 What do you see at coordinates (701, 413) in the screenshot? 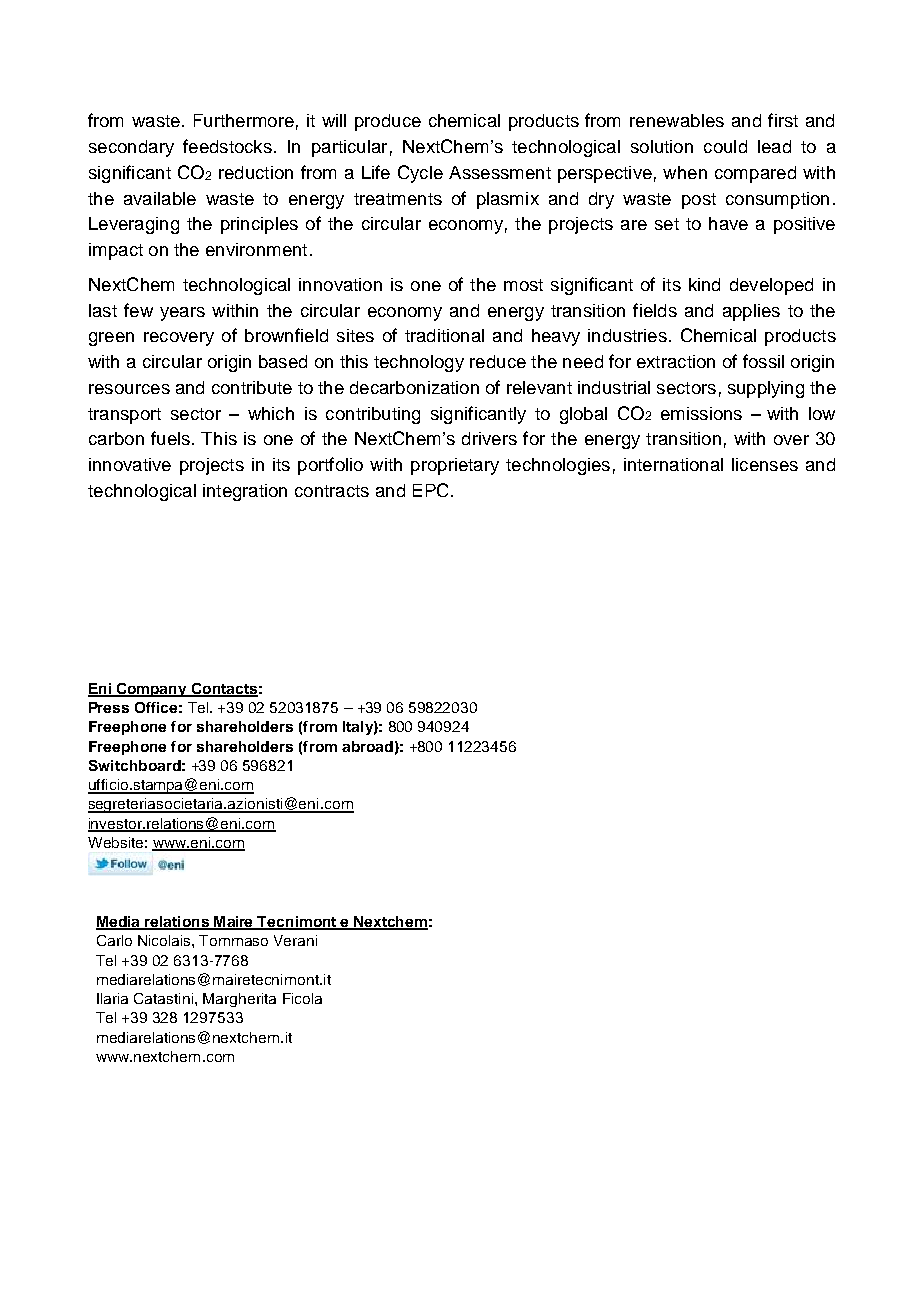
I see `emissions` at bounding box center [701, 413].
